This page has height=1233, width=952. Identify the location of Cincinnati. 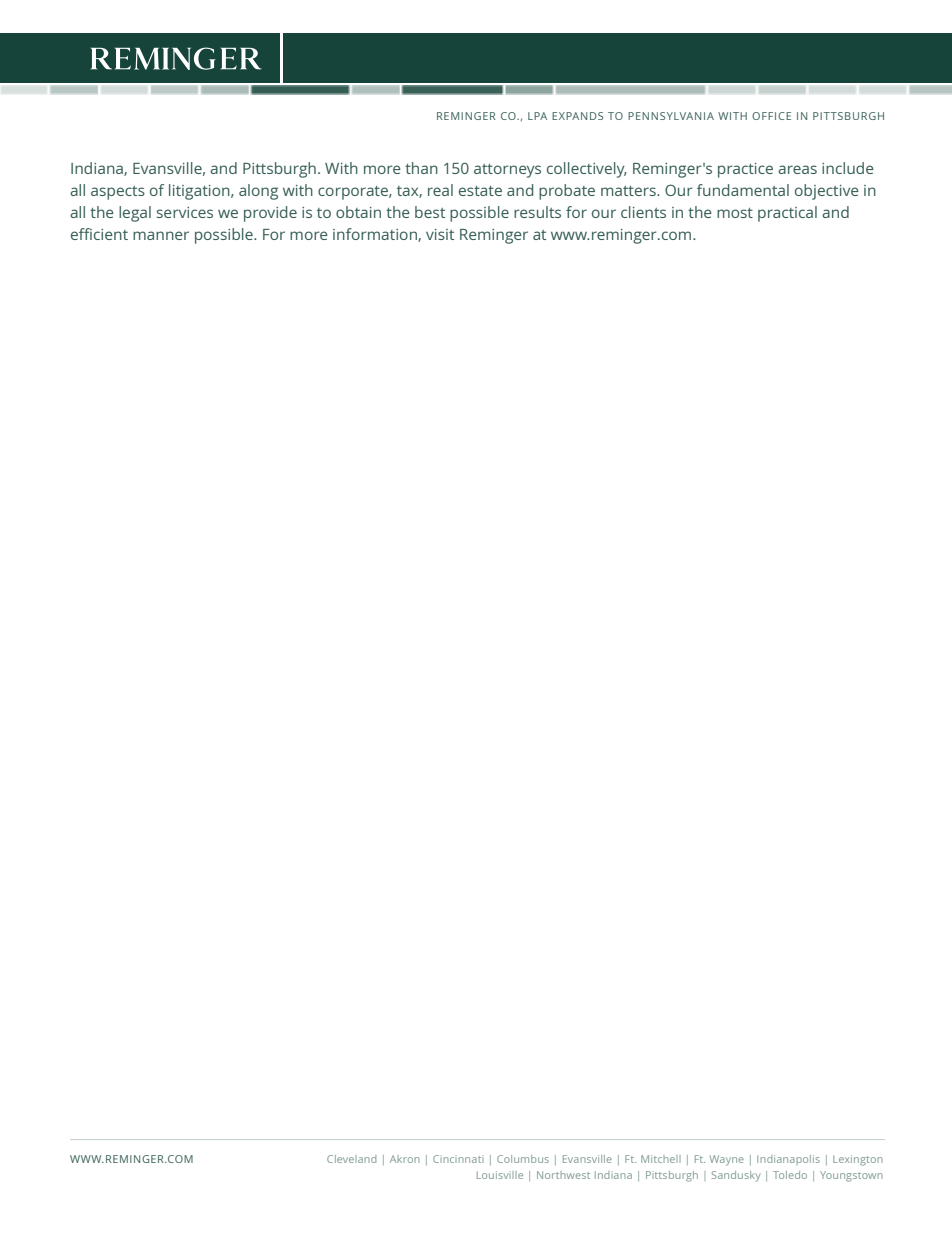
(458, 1159).
